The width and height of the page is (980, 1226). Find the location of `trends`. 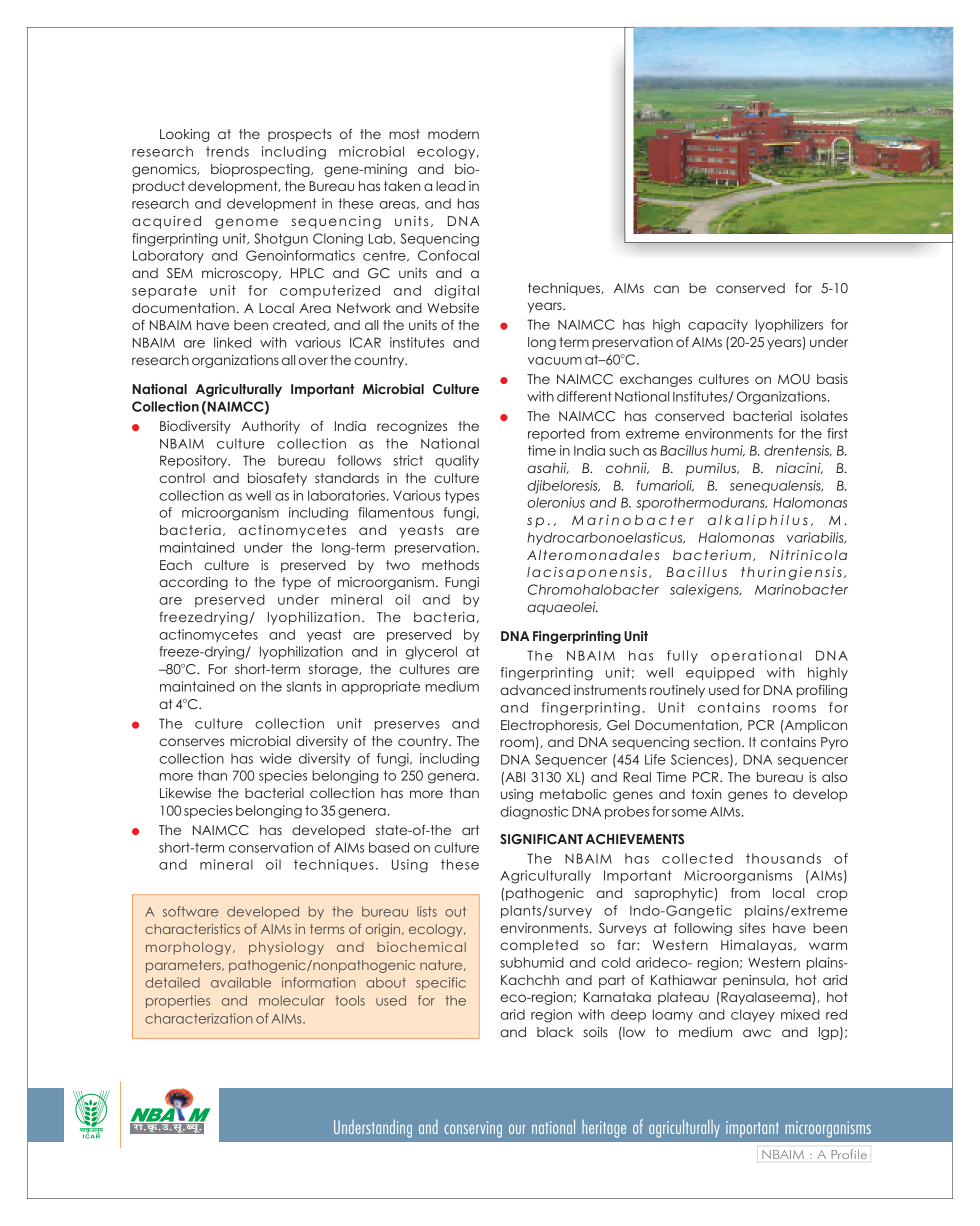

trends is located at coordinates (227, 151).
